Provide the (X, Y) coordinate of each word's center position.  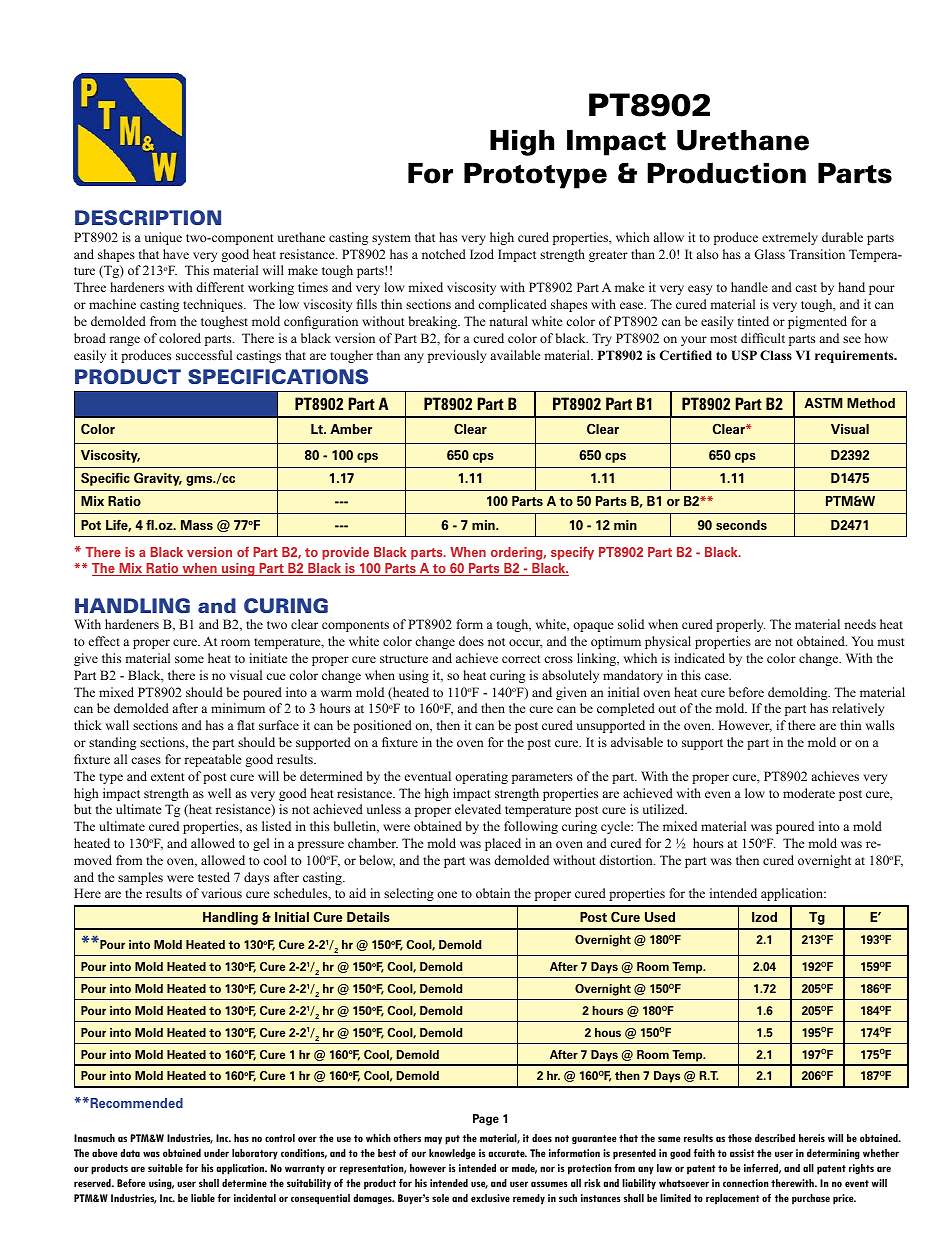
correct (521, 659)
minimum (238, 708)
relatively (858, 709)
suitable (165, 1168)
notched (444, 254)
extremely (790, 238)
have (176, 254)
